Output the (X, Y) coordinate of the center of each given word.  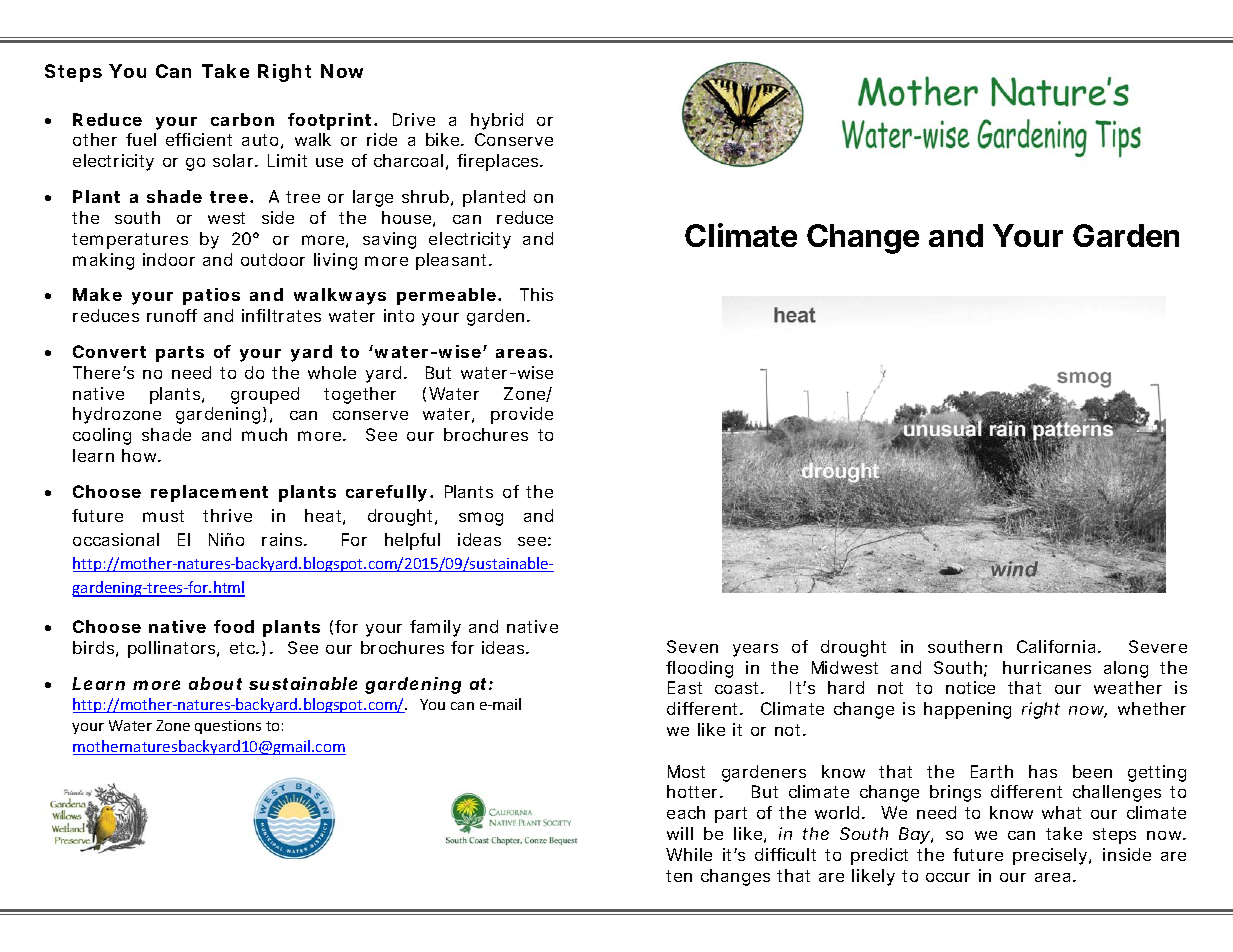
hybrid (497, 121)
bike (444, 139)
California (1056, 646)
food (234, 626)
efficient (199, 139)
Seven (692, 646)
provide (522, 415)
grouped (265, 395)
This (536, 294)
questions (228, 727)
